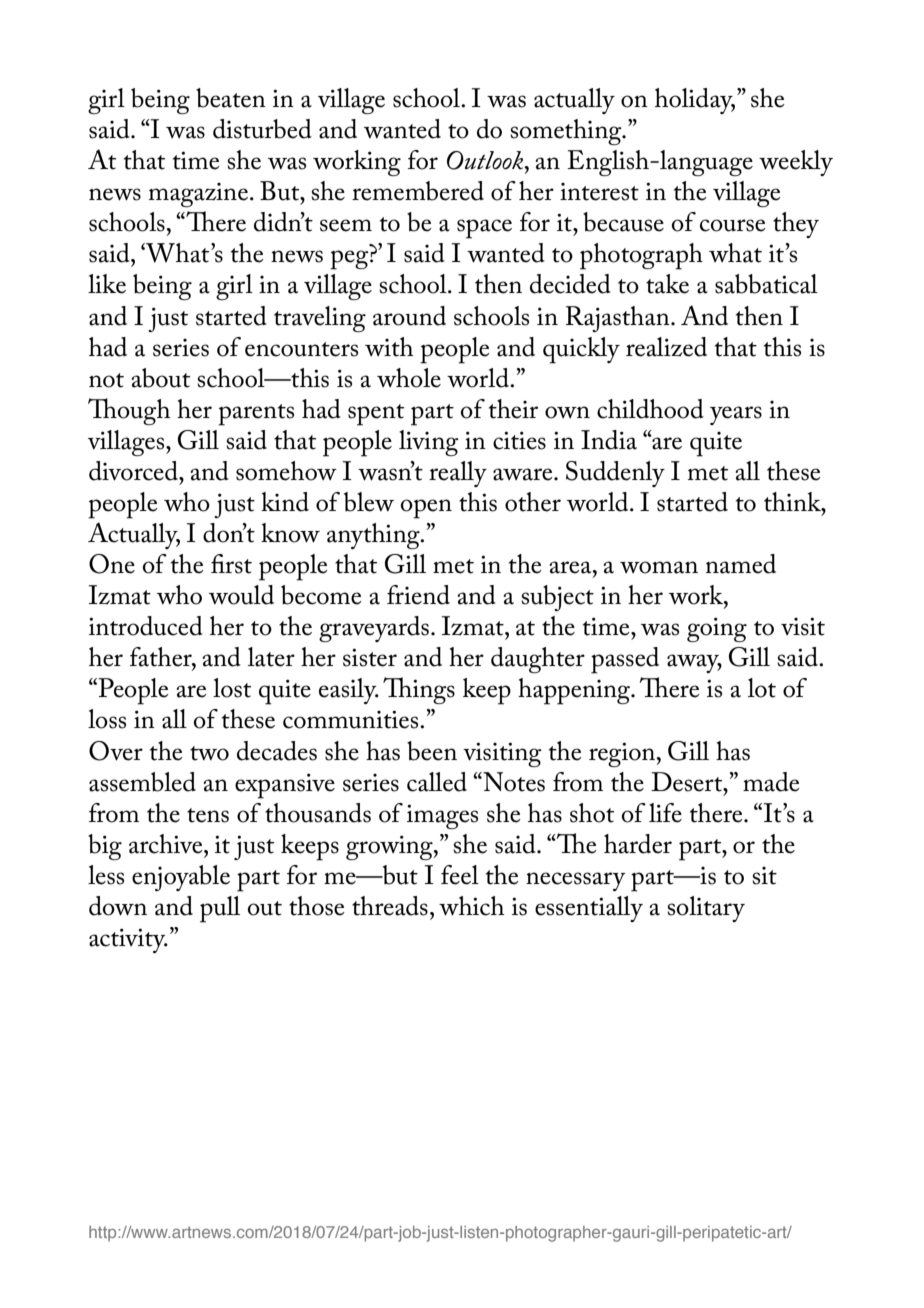 Image resolution: width=924 pixels, height=1308 pixels. Describe the element at coordinates (486, 160) in the screenshot. I see `Outlook` at that location.
